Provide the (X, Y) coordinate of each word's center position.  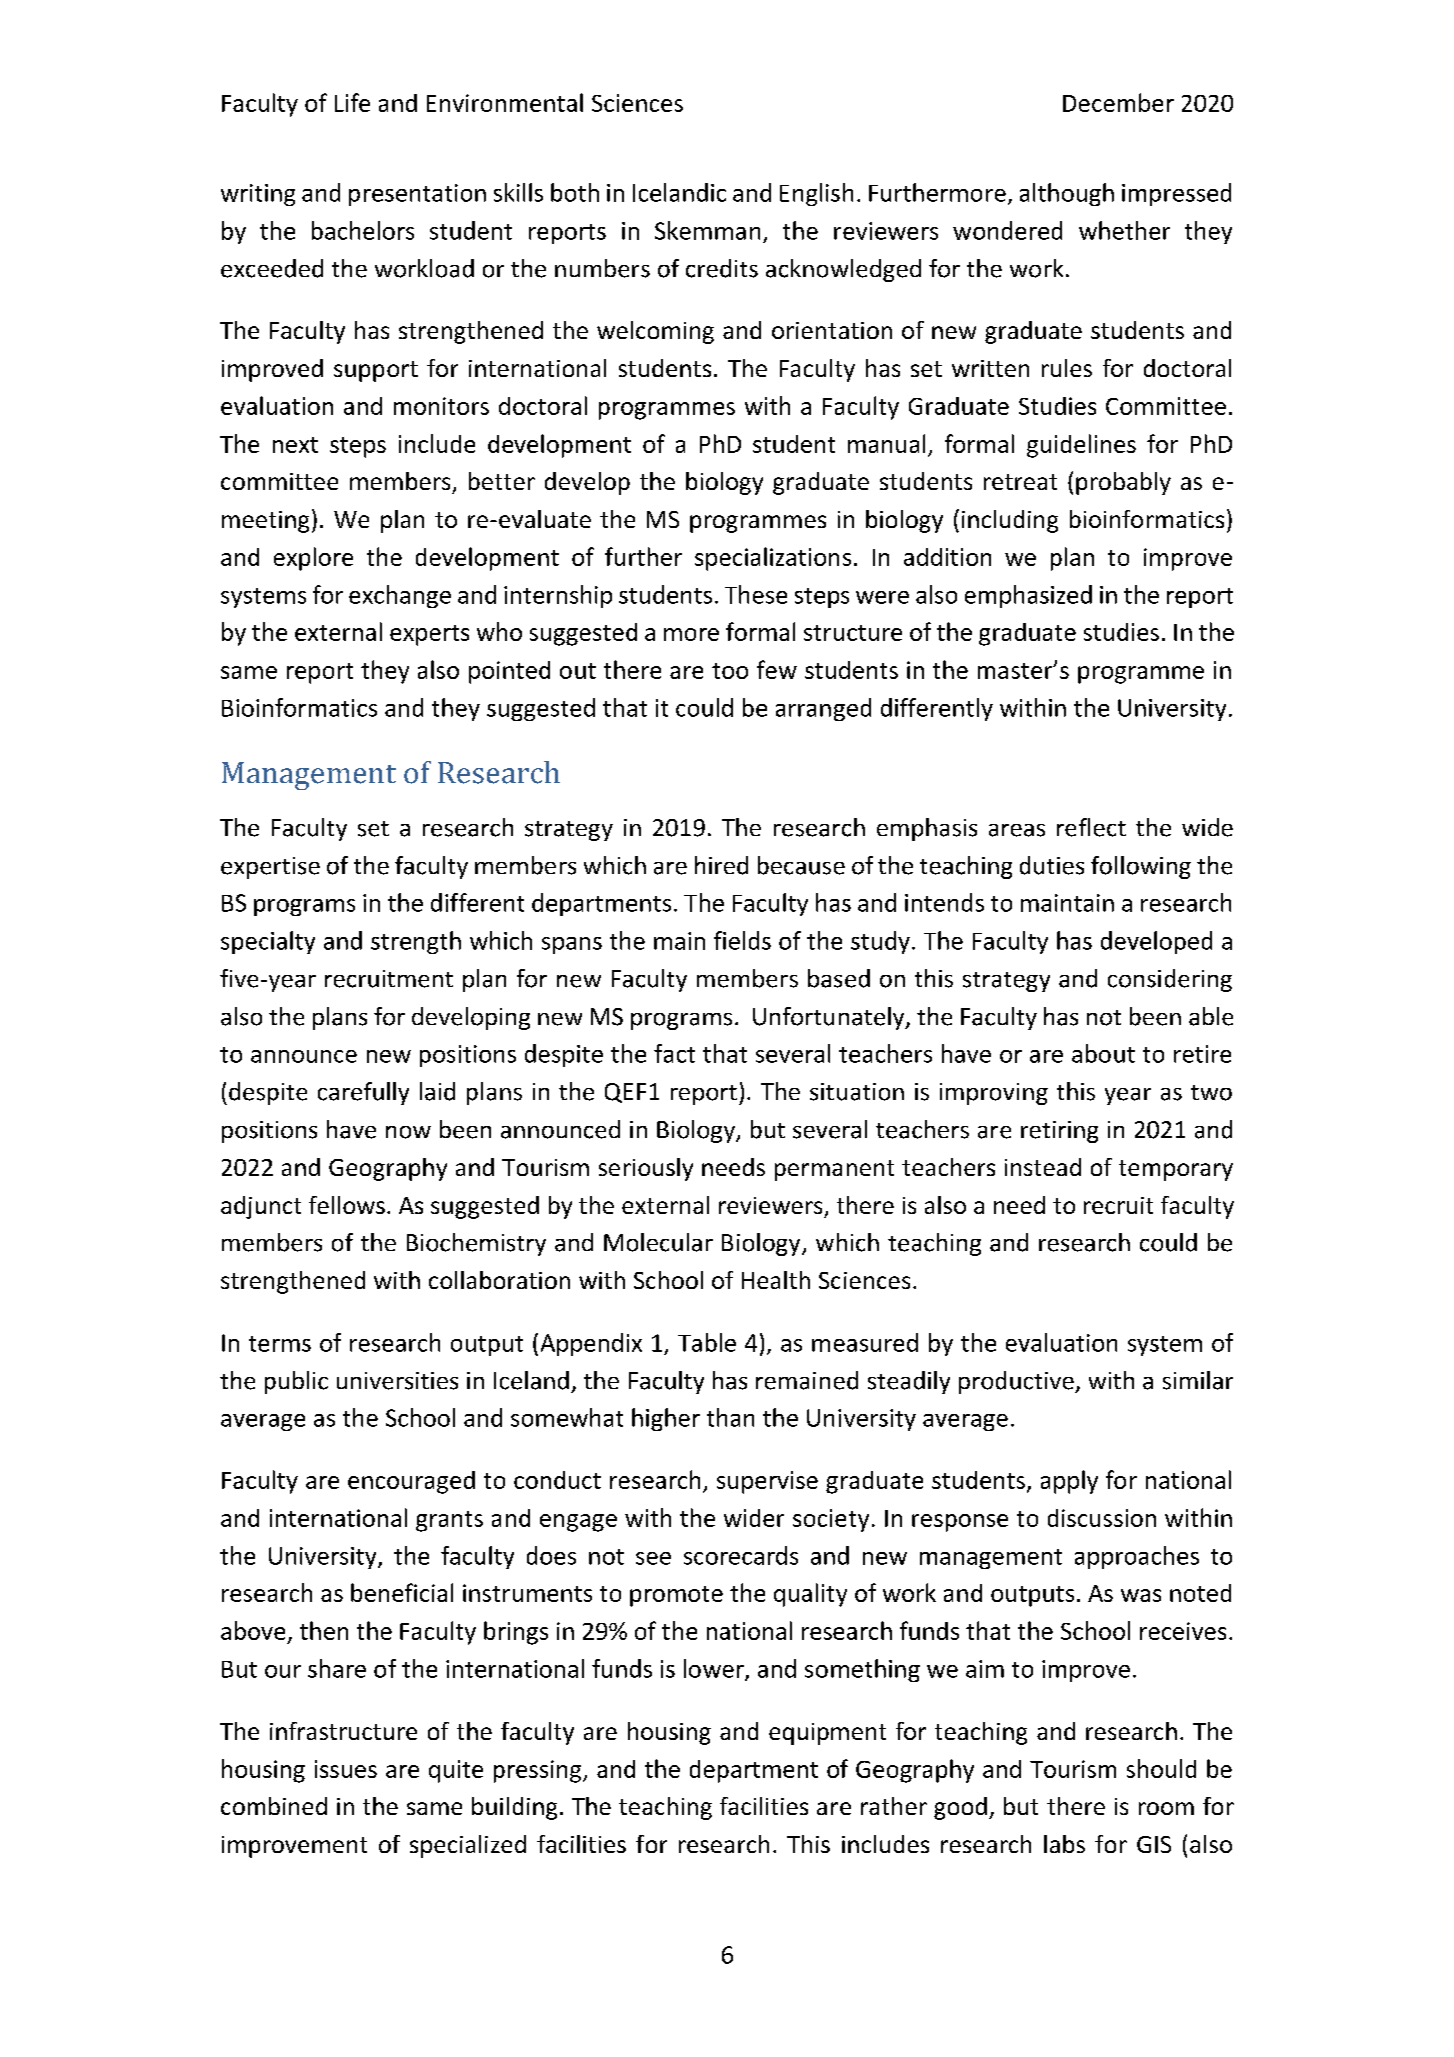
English (816, 194)
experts (429, 635)
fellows (347, 1205)
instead (1043, 1167)
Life (352, 102)
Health (776, 1280)
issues (346, 1769)
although (1067, 194)
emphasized (1028, 596)
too (730, 671)
